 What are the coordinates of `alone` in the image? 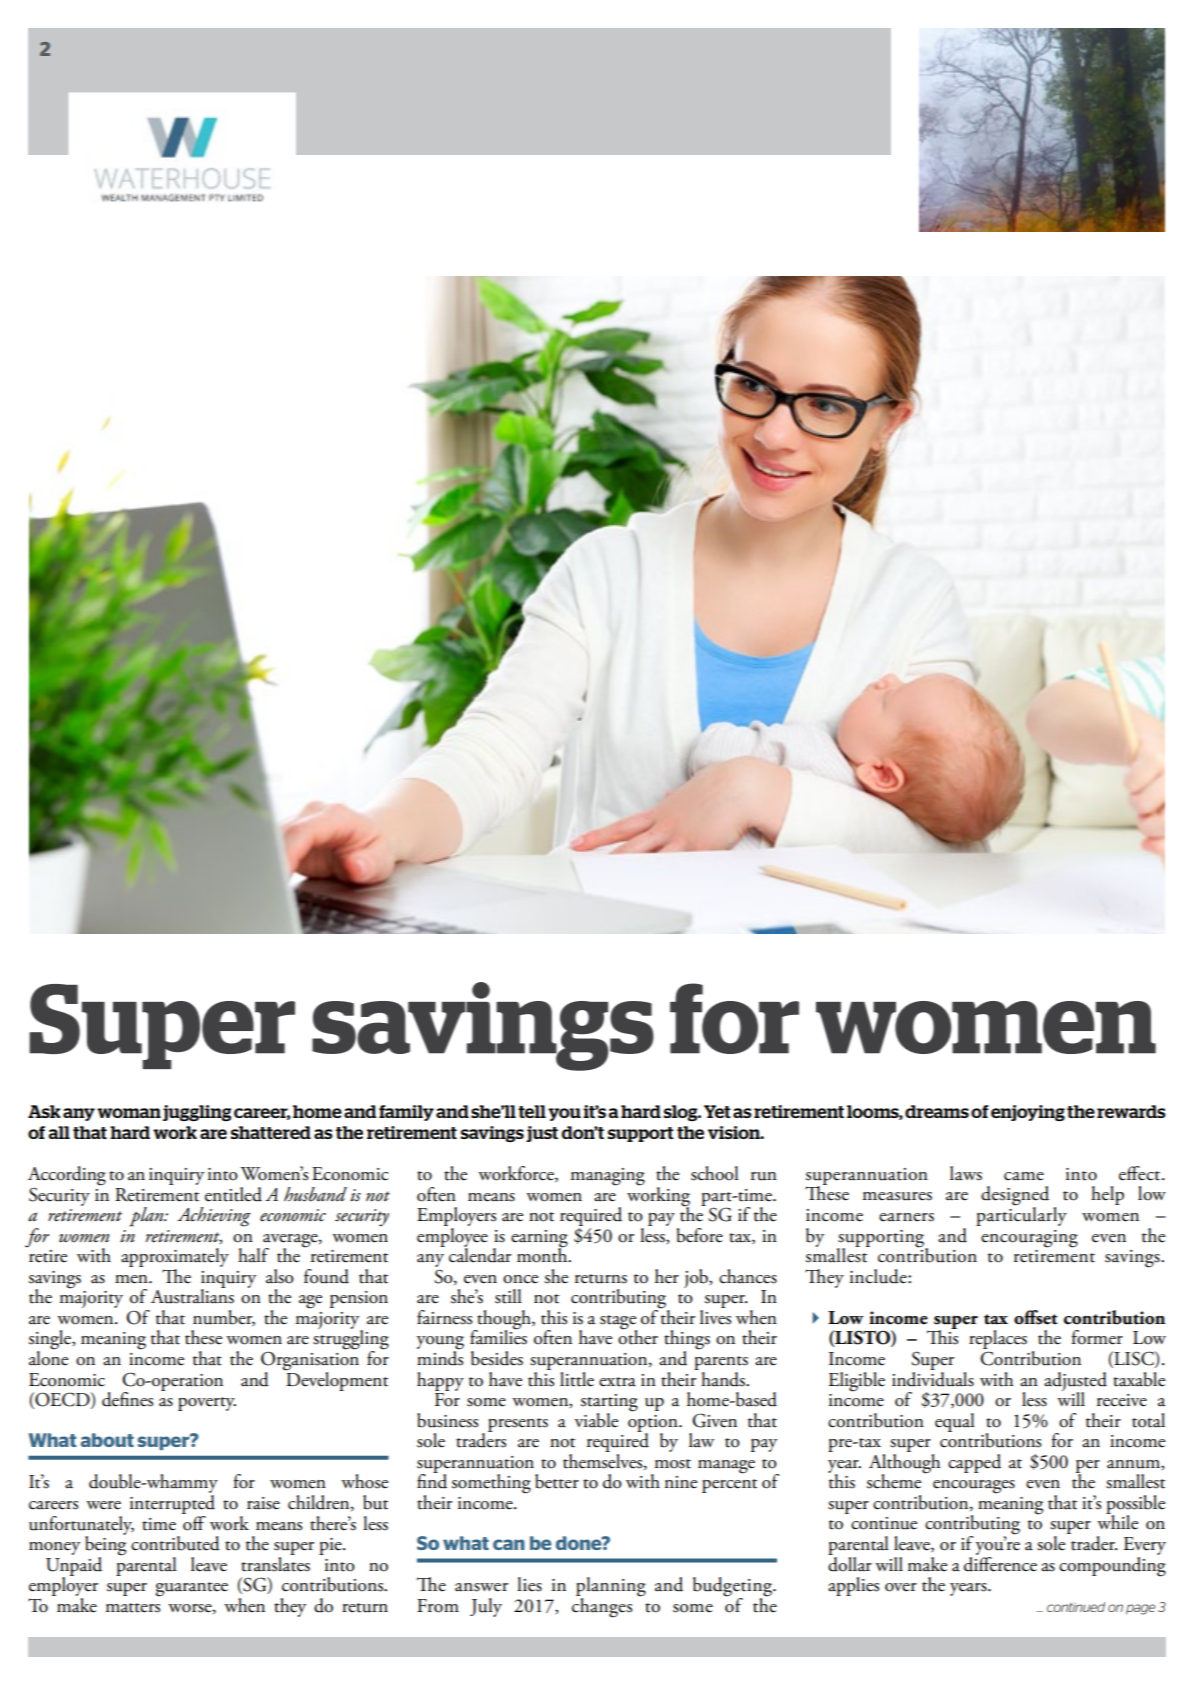 It's located at (48, 1357).
